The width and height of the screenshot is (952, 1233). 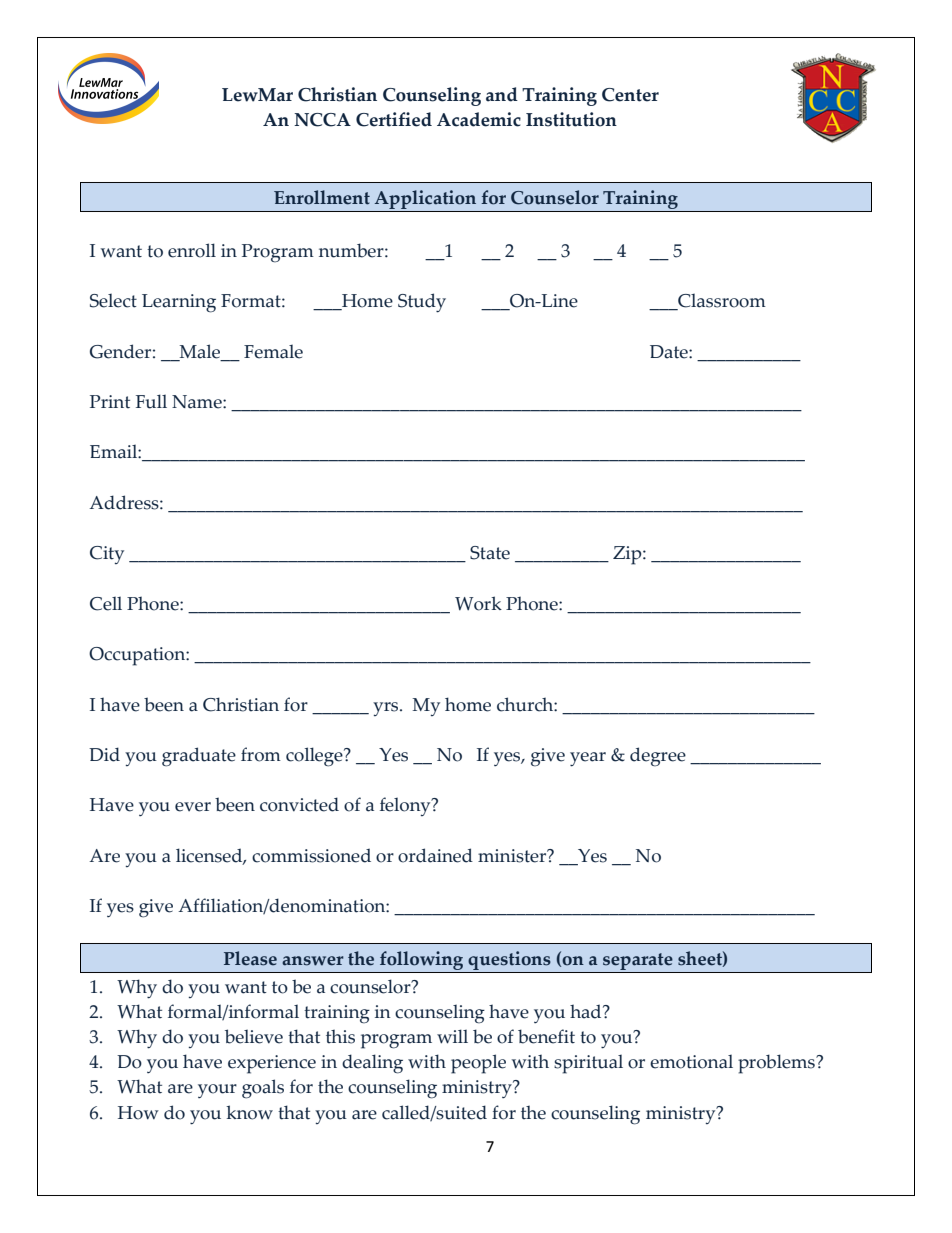 I want to click on people, so click(x=478, y=1064).
